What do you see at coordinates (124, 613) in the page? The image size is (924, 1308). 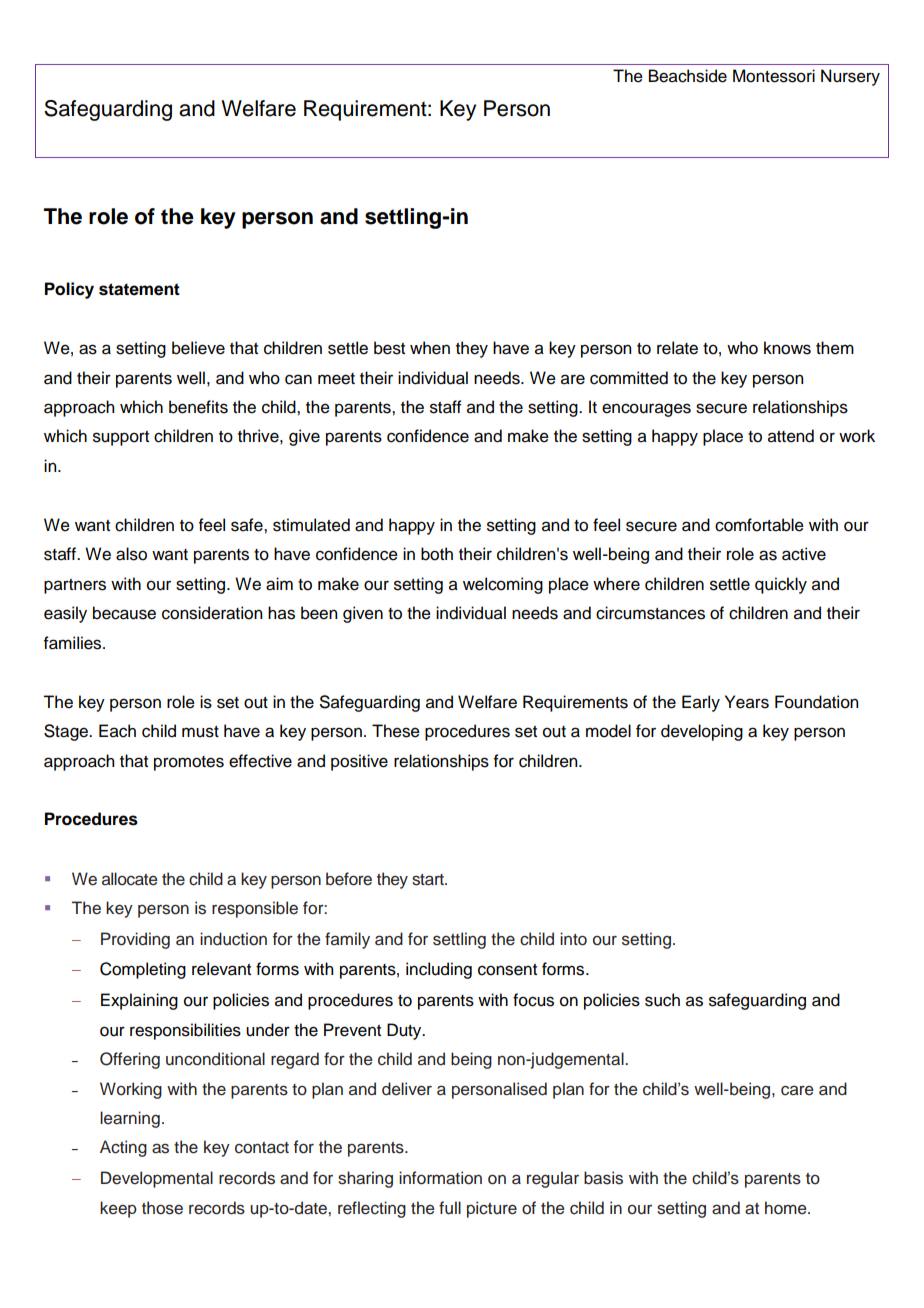 I see `because` at bounding box center [124, 613].
